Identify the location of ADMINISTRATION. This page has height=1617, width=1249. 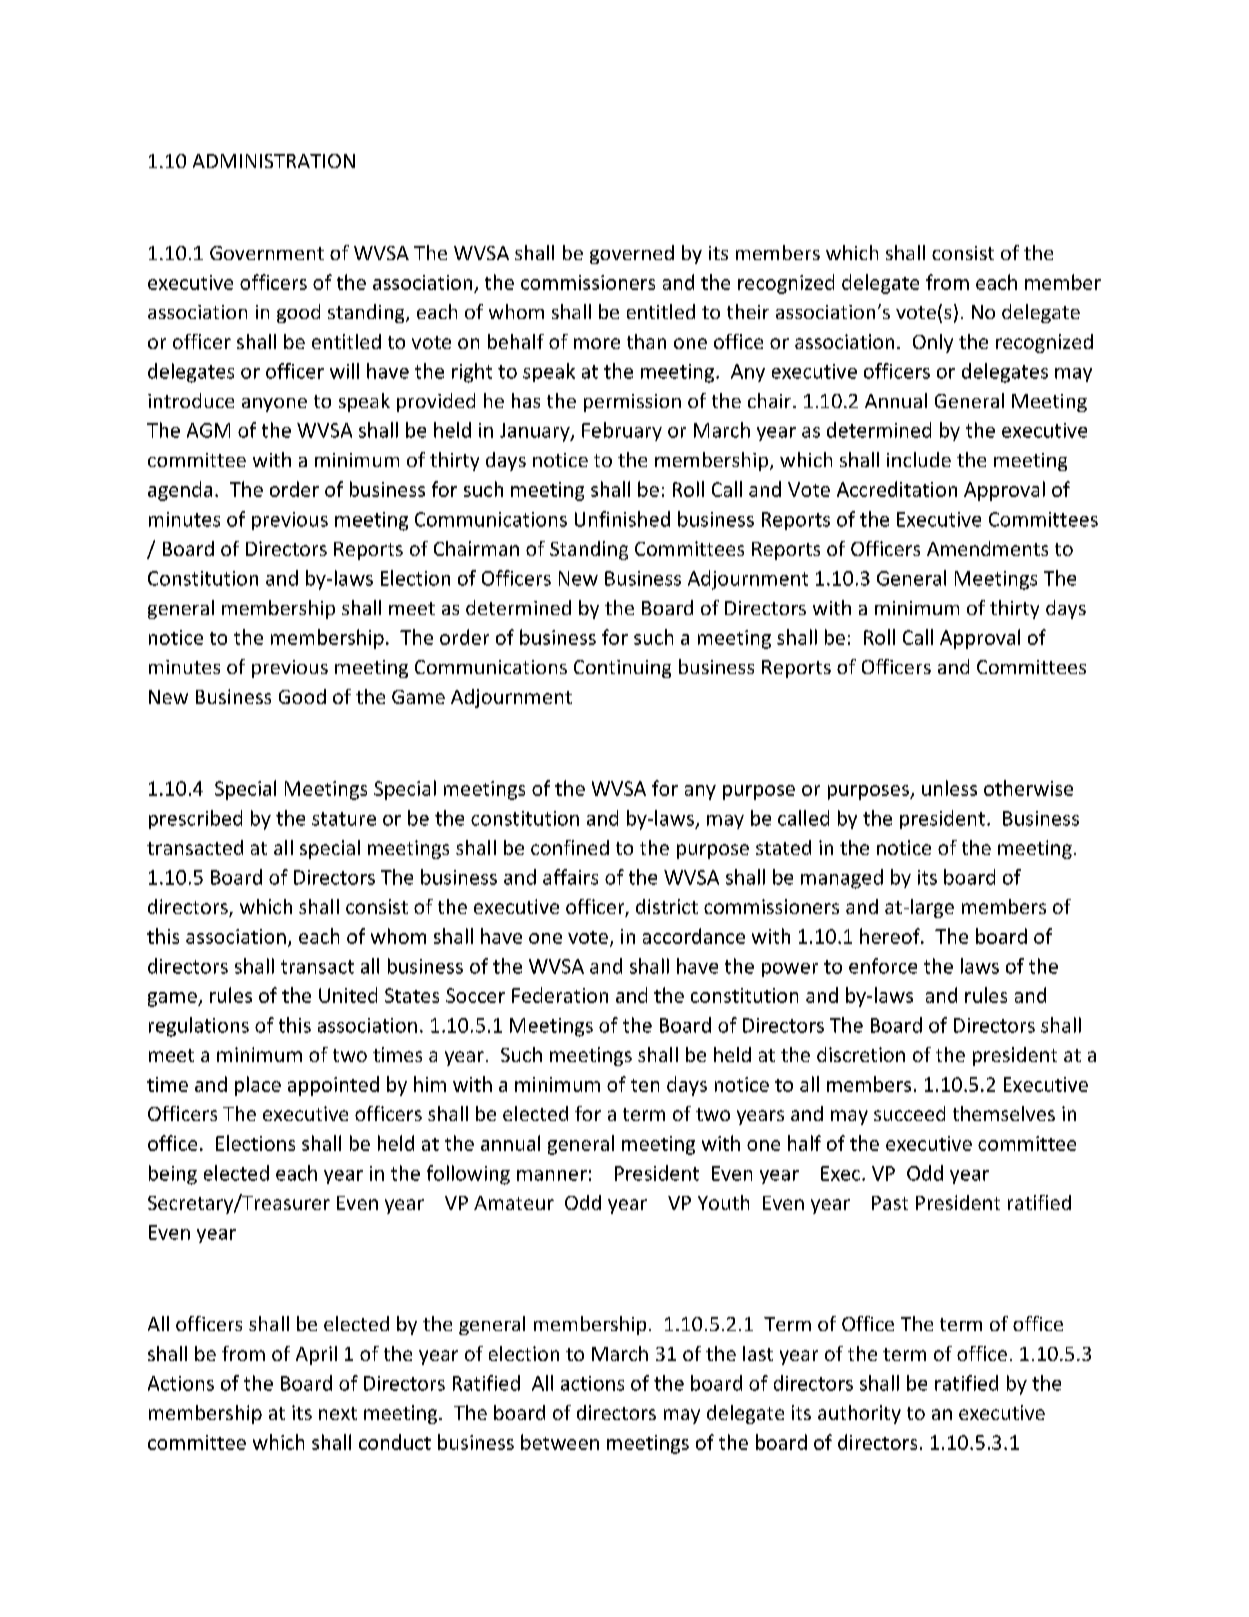
(274, 161).
